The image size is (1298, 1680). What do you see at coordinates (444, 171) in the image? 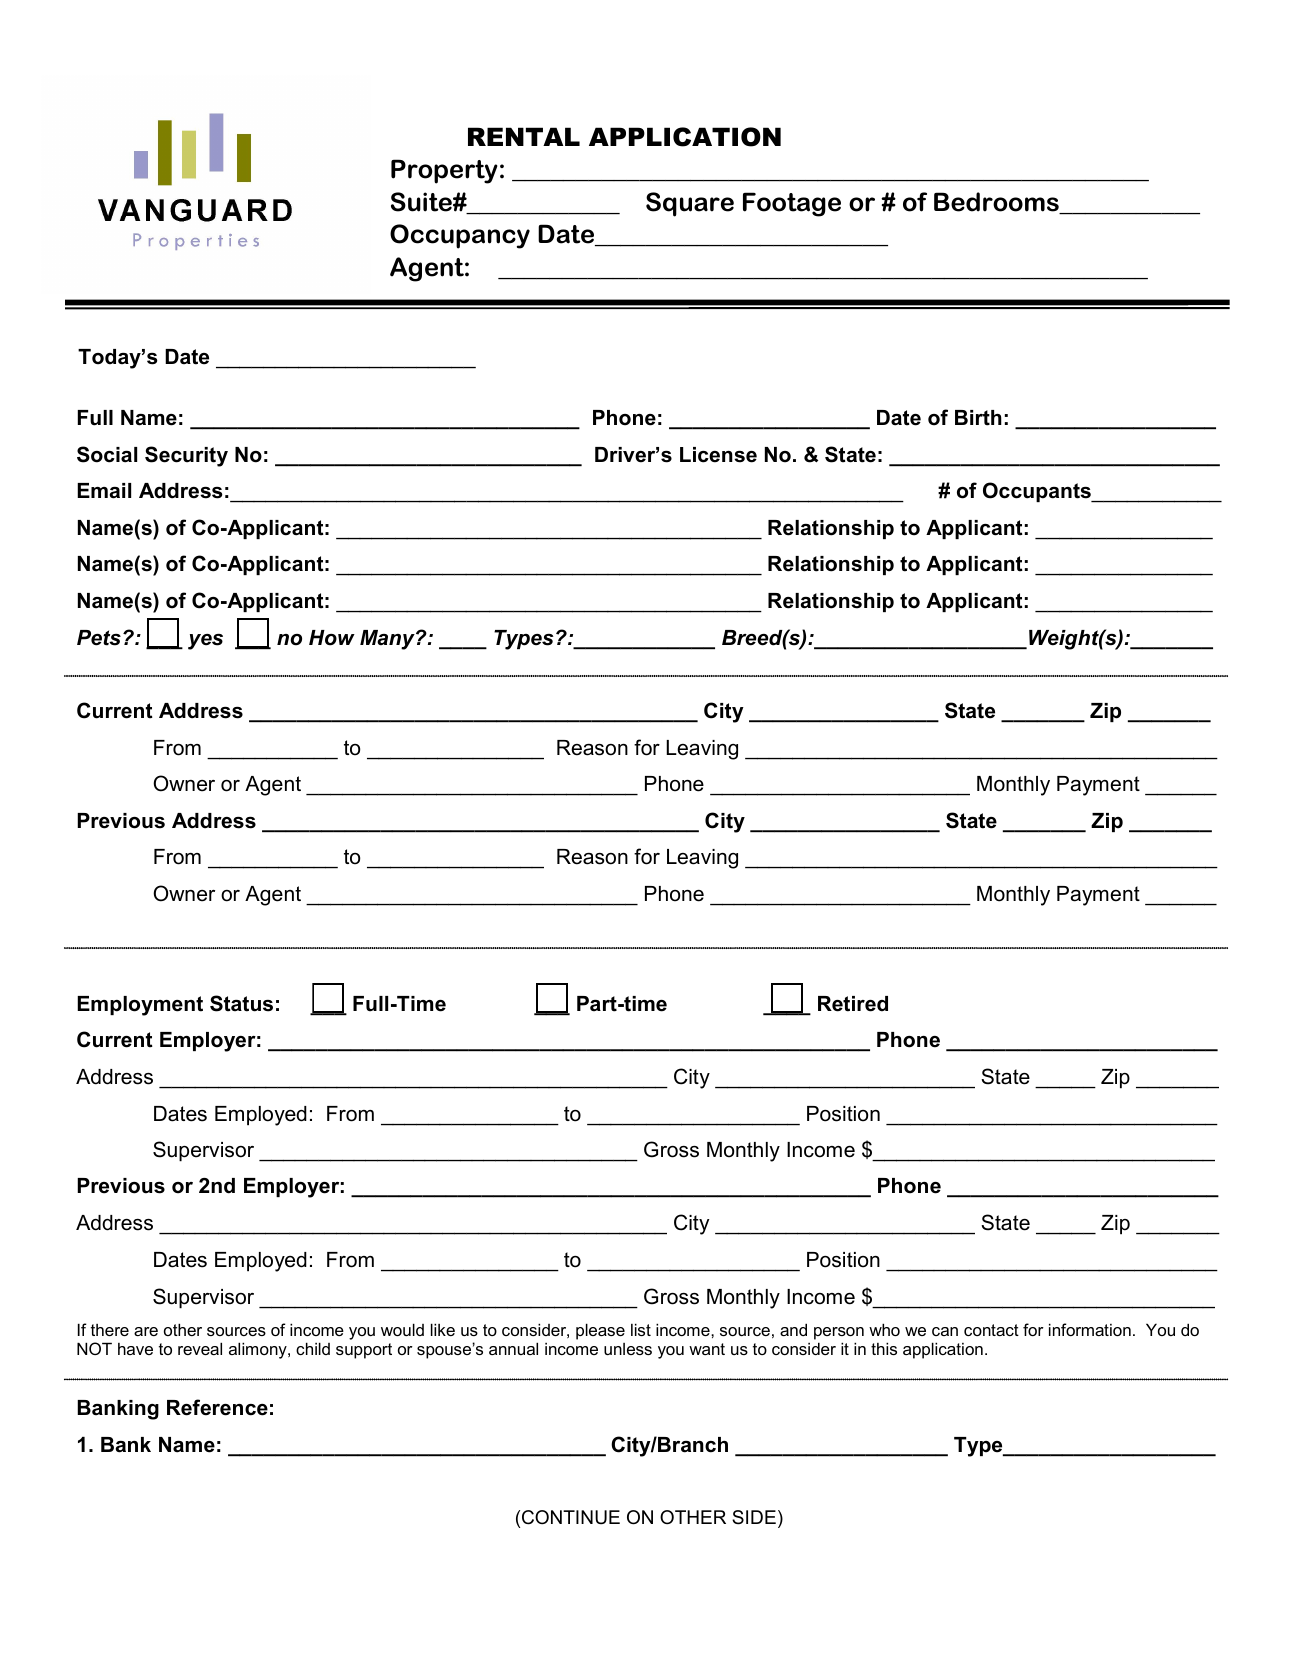
I see `Property` at bounding box center [444, 171].
